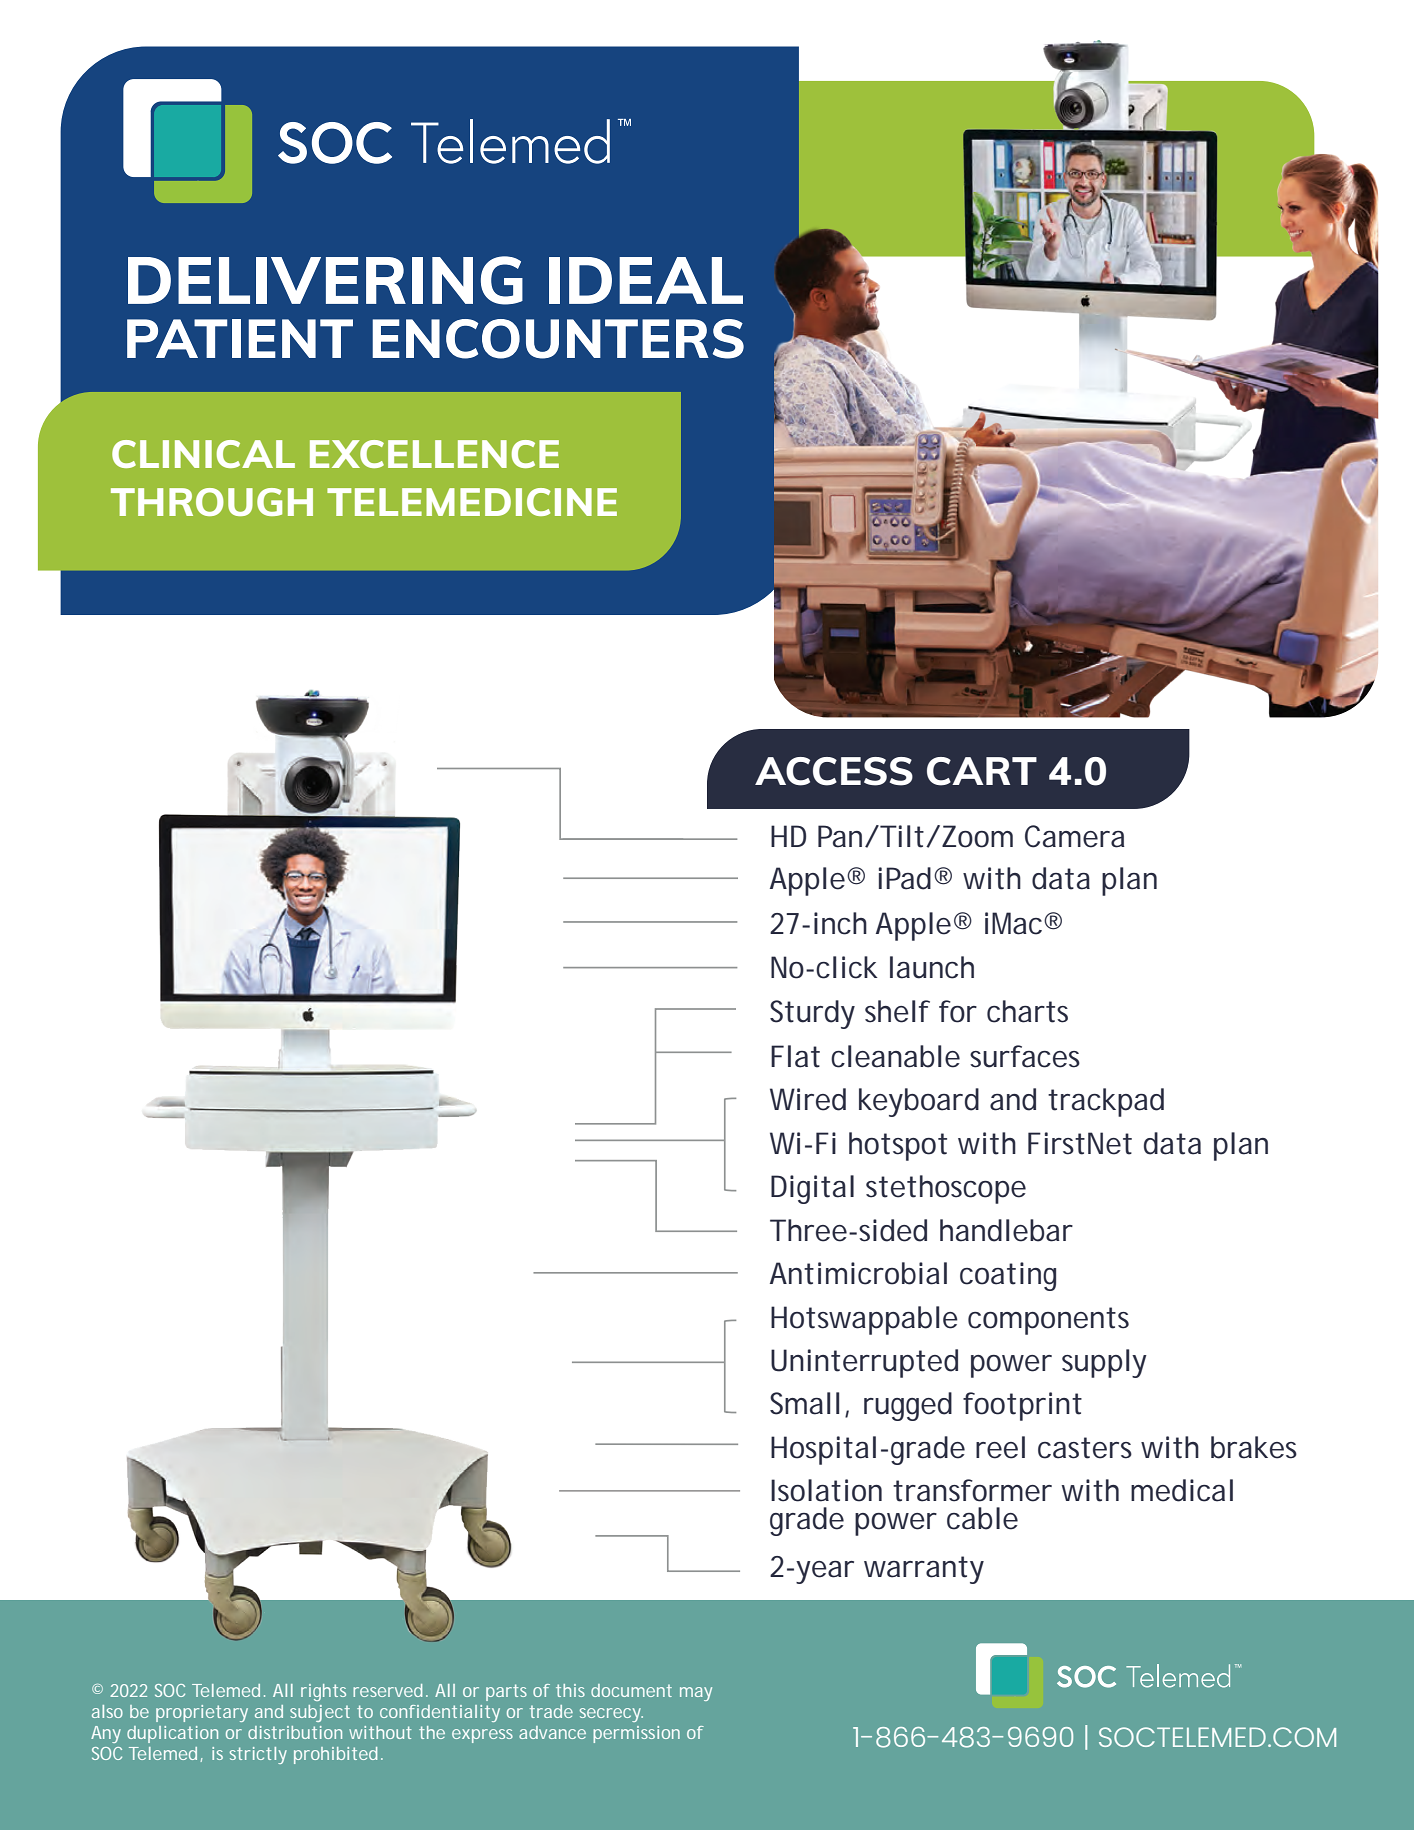 The width and height of the page is (1414, 1830). Describe the element at coordinates (646, 280) in the page. I see `IDEAL` at that location.
